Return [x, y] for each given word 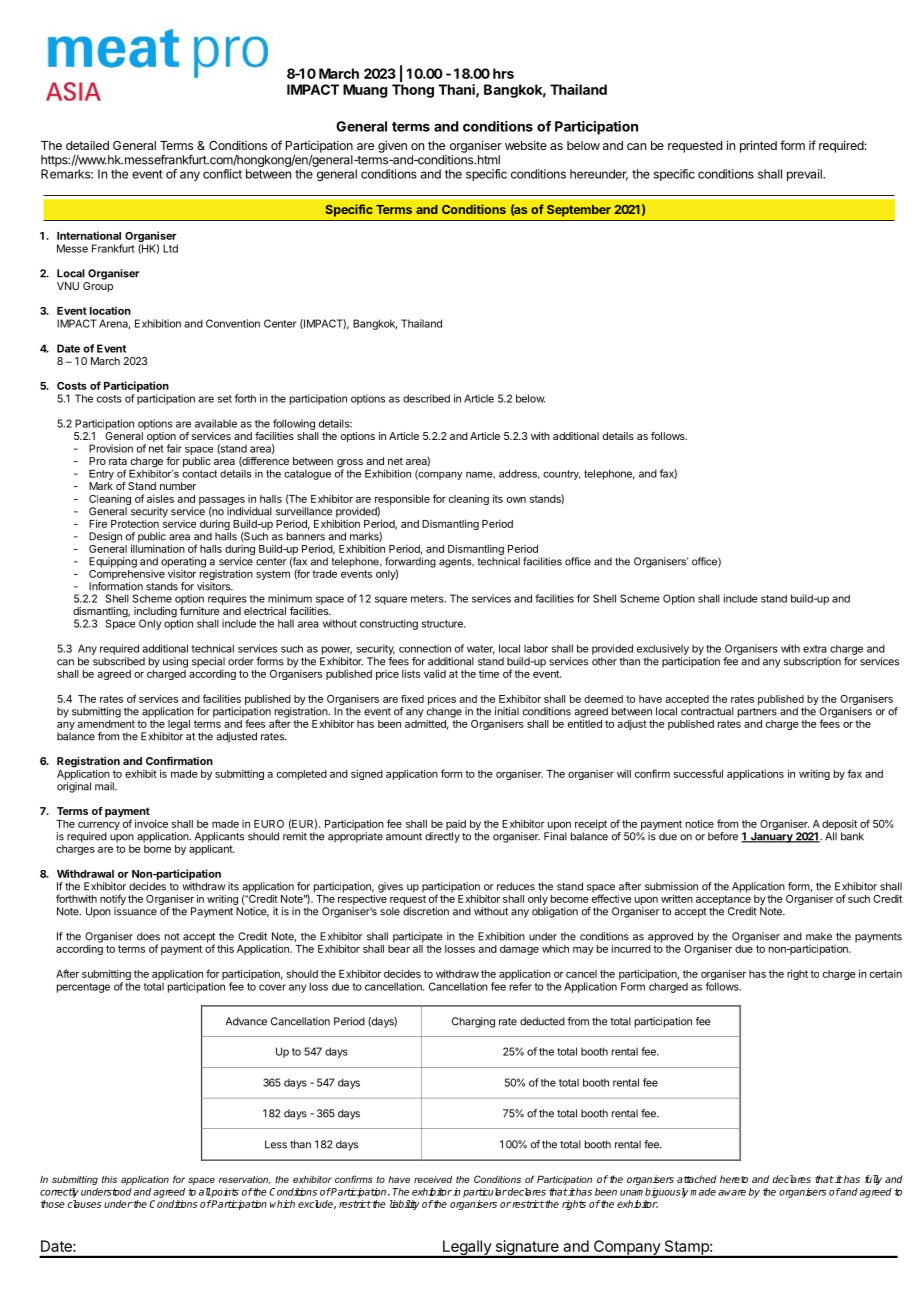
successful [698, 773]
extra [815, 649]
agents [456, 563]
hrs [503, 73]
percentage [83, 988]
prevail [805, 175]
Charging [473, 1022]
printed [758, 146]
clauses [84, 1204]
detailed [87, 145]
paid [456, 826]
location [110, 310]
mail [105, 786]
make [819, 936]
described [426, 398]
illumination [158, 547]
